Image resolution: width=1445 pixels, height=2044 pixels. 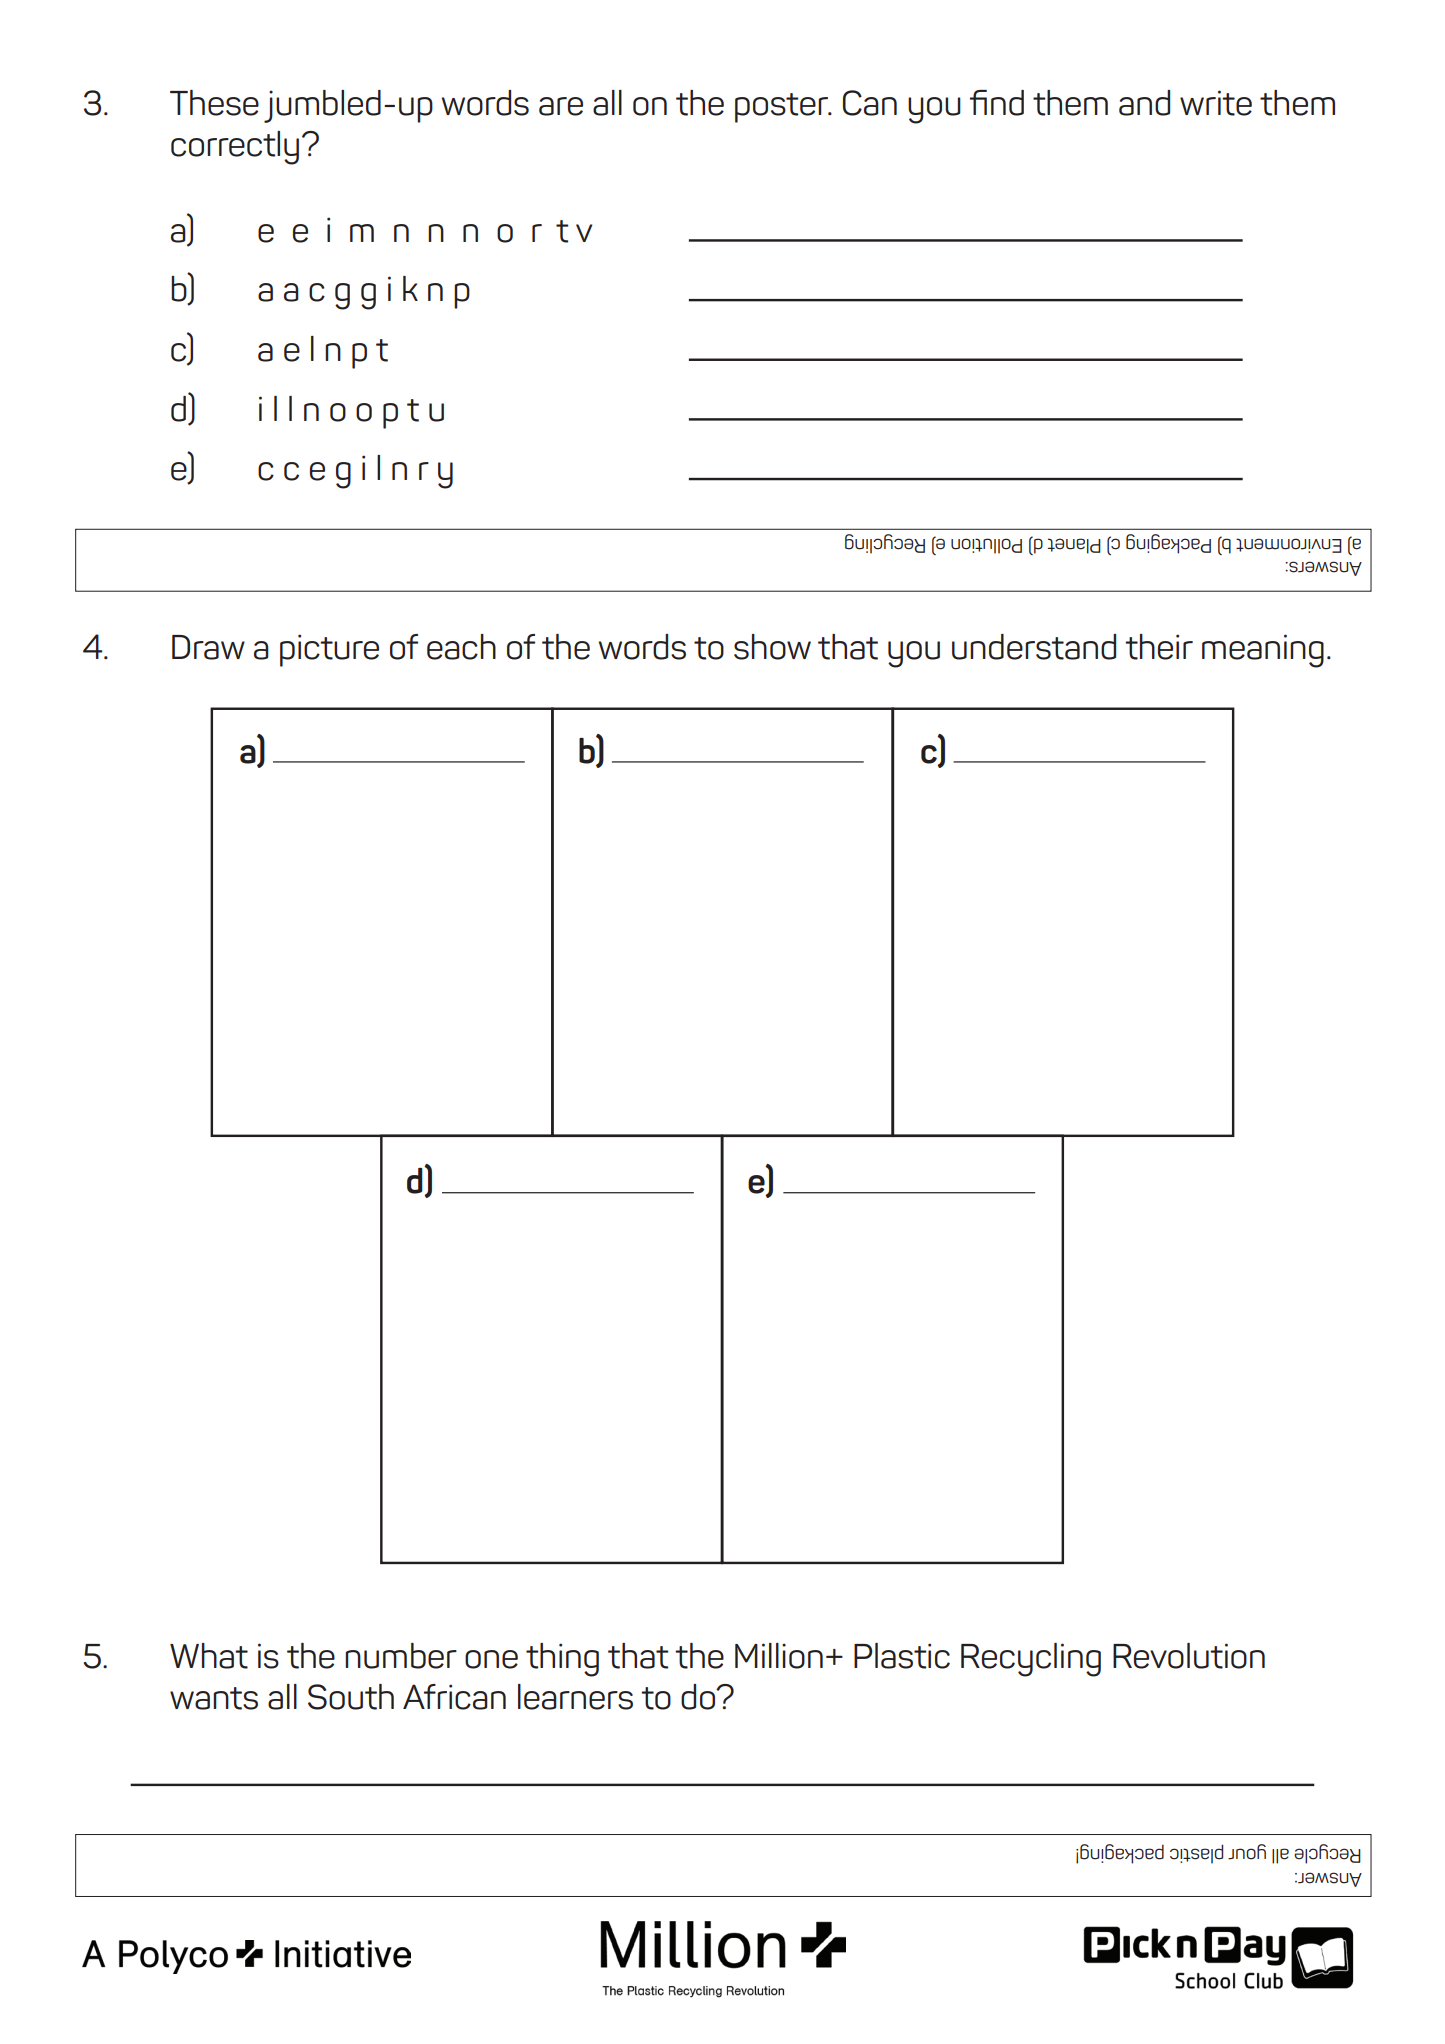 I want to click on write, so click(x=1216, y=103).
